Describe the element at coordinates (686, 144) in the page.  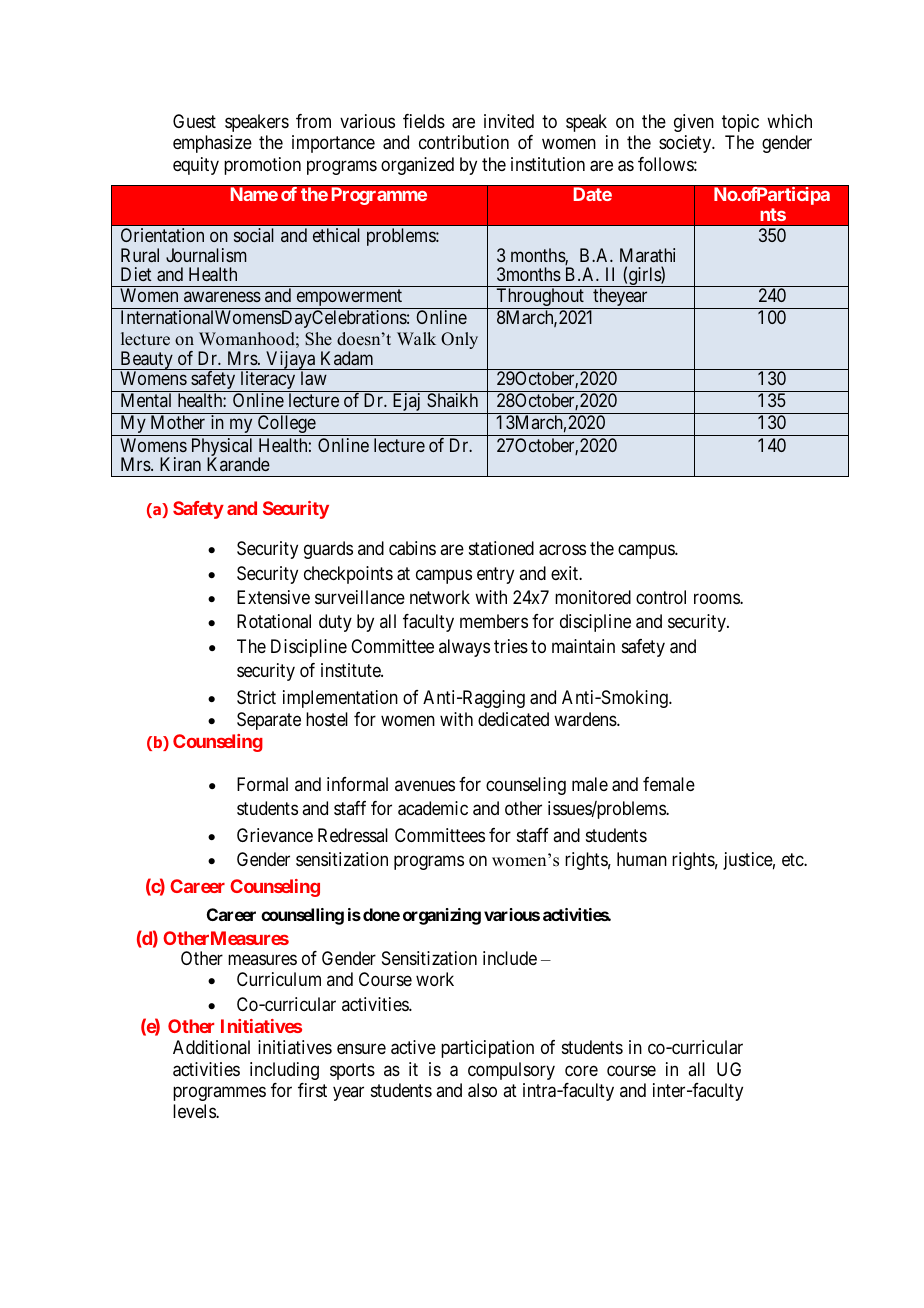
I see `society` at that location.
